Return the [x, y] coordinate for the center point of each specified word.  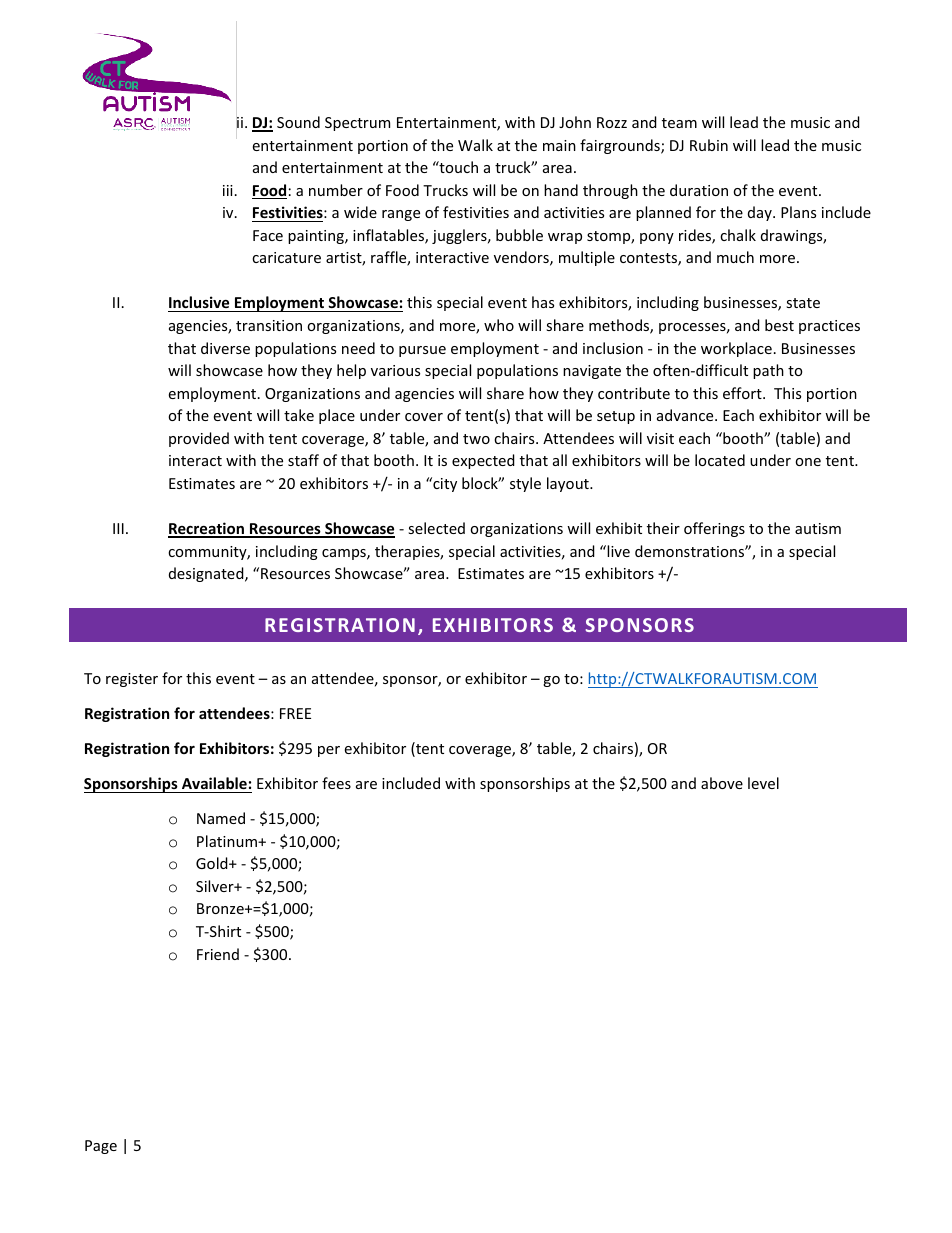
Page [101, 1147]
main [559, 145]
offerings [714, 529]
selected [436, 528]
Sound [298, 122]
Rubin [709, 145]
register [132, 680]
